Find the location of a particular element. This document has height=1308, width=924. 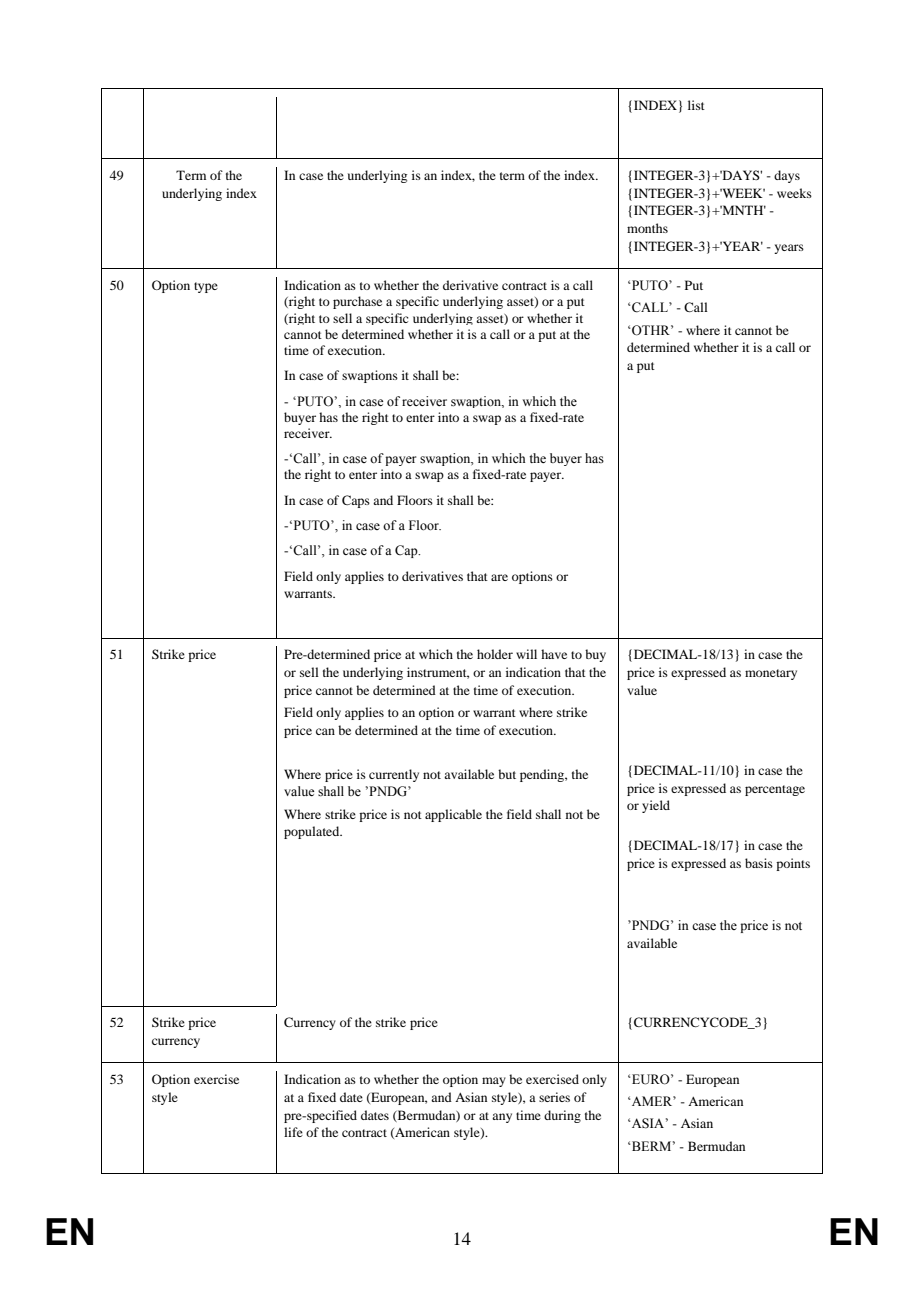

holder is located at coordinates (495, 654).
